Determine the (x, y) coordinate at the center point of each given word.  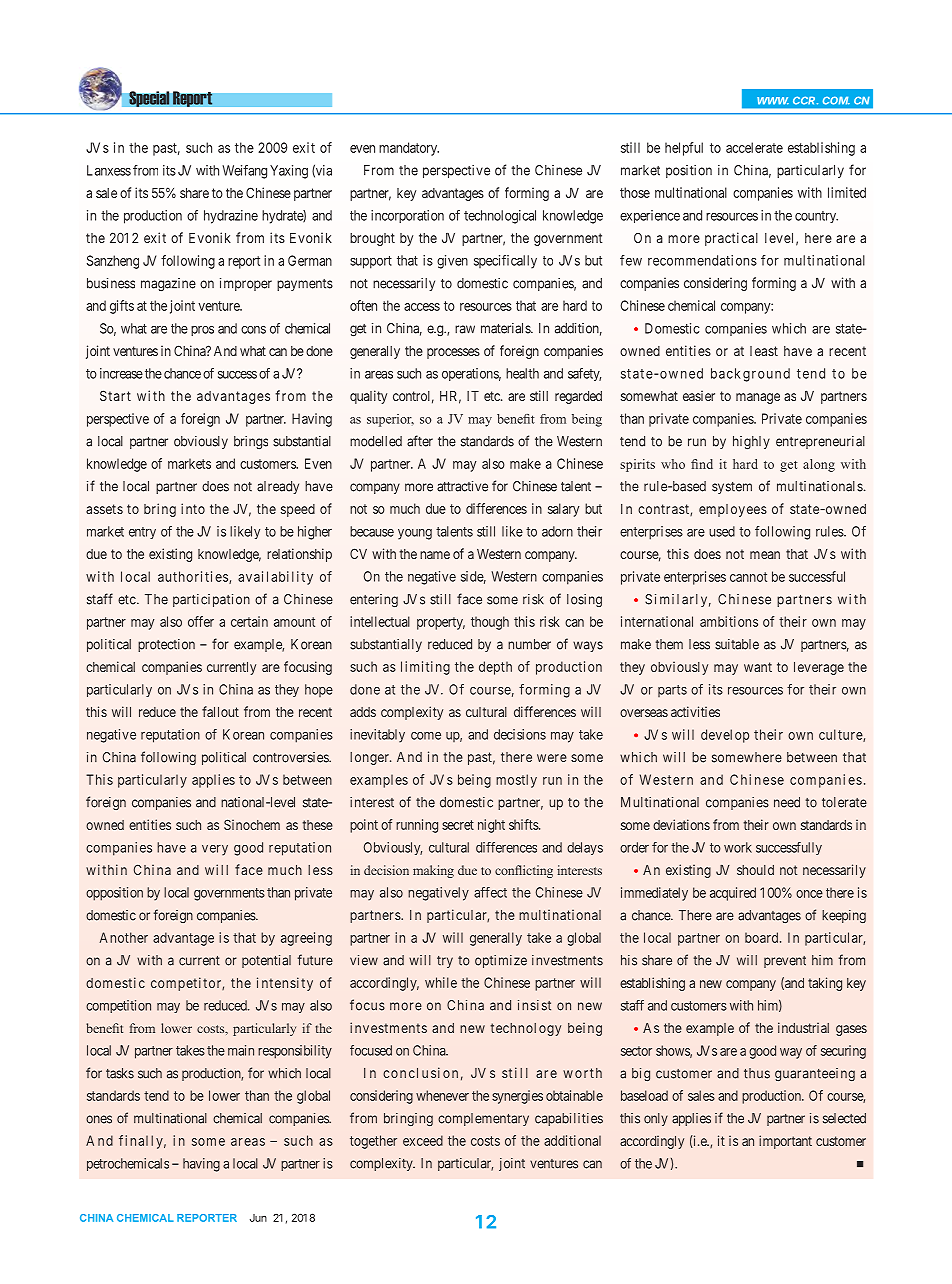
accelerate (754, 147)
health (522, 373)
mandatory (409, 149)
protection (166, 645)
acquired (733, 894)
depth (495, 668)
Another (123, 937)
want (758, 667)
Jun (258, 1218)
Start (115, 395)
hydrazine (231, 217)
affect (490, 892)
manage (758, 398)
